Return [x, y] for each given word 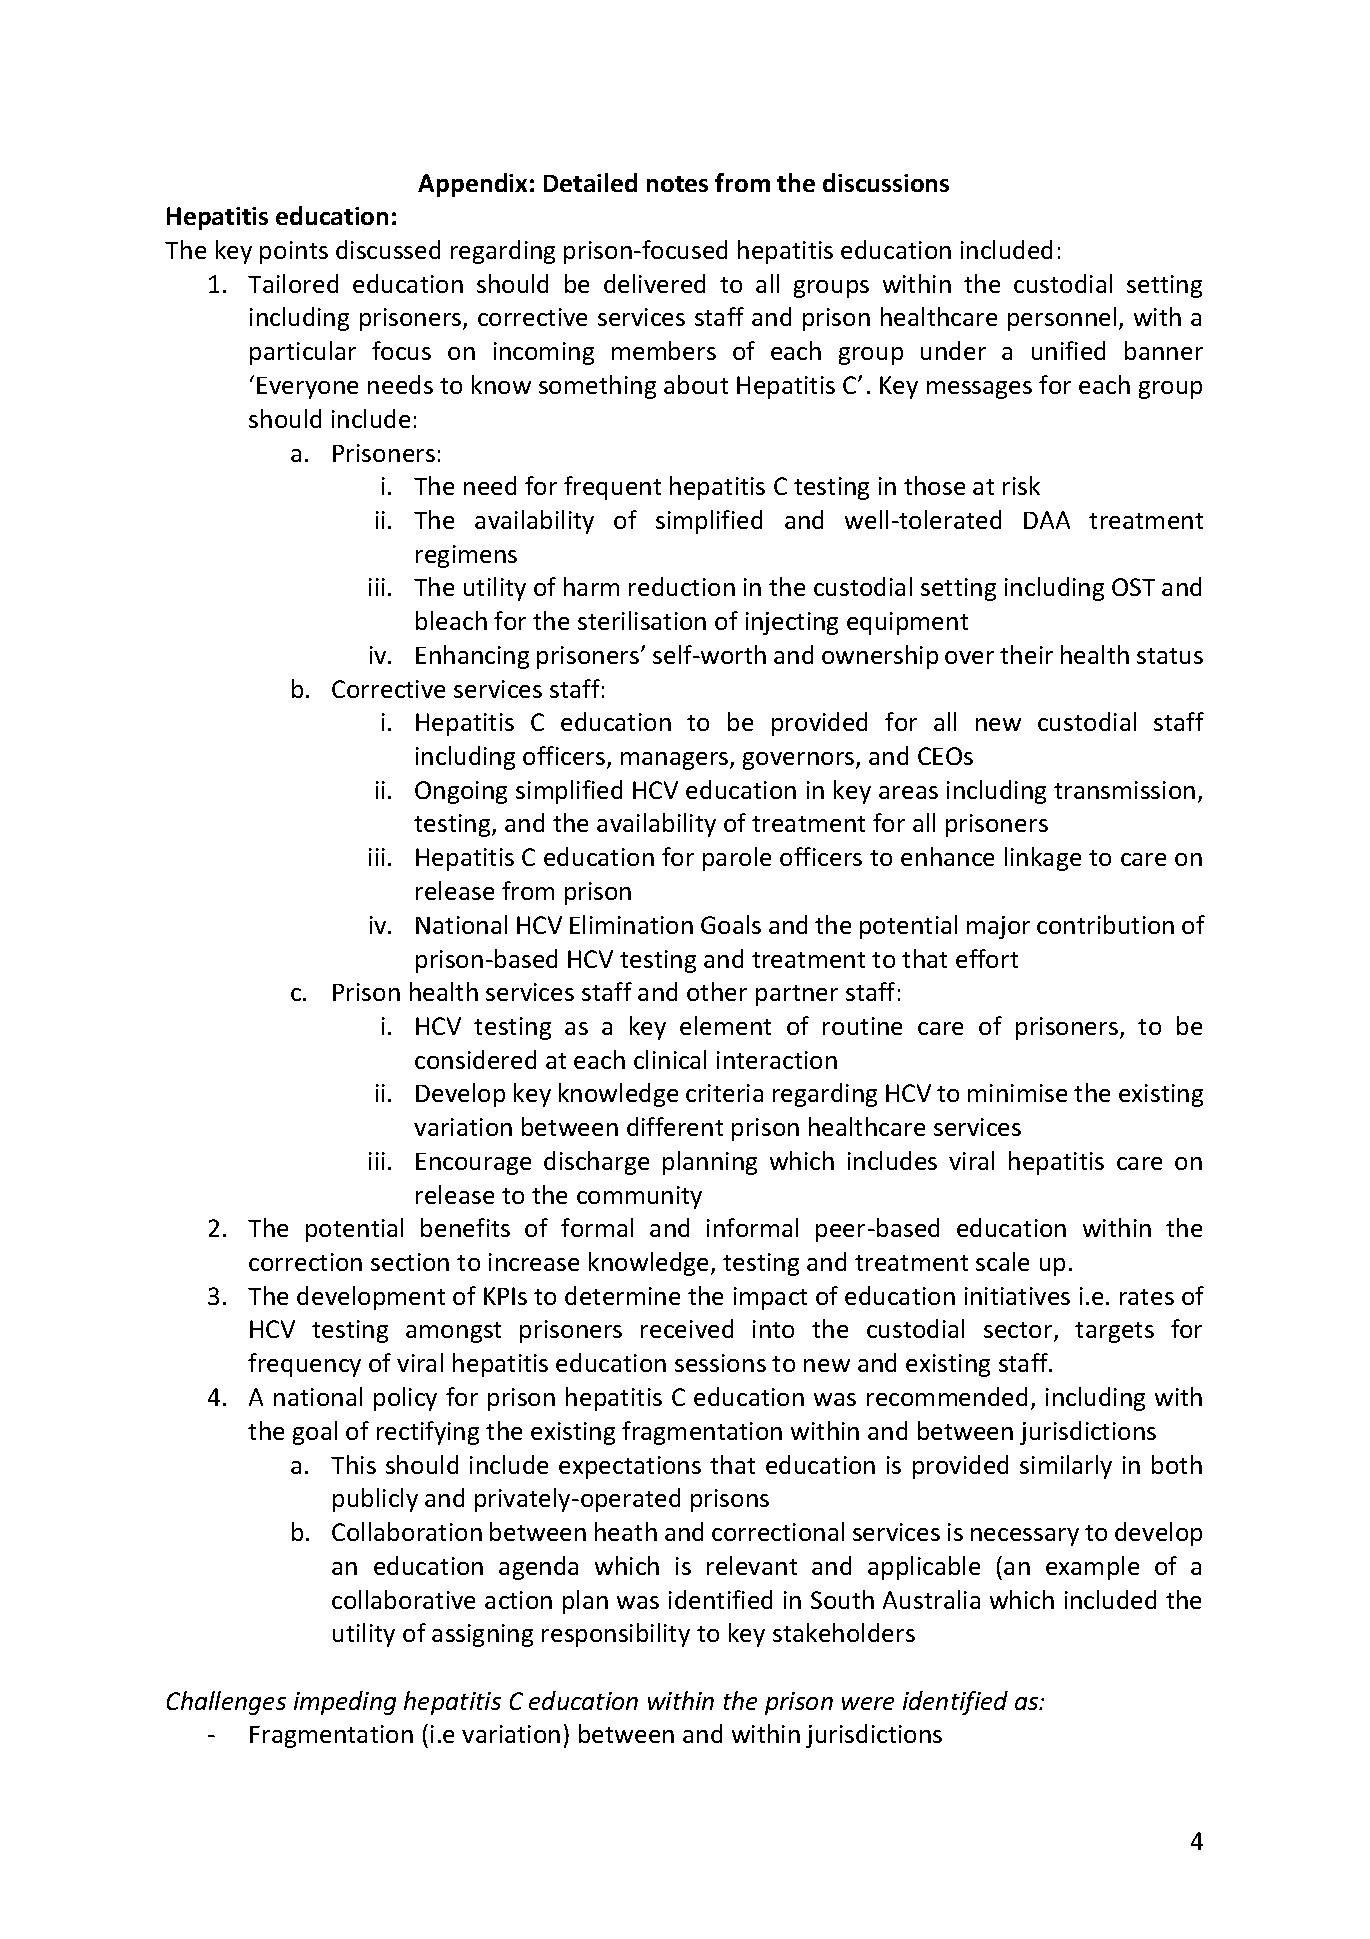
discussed [388, 249]
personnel [1062, 319]
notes [677, 184]
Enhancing [472, 657]
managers [676, 761]
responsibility [616, 1635]
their [1026, 654]
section [410, 1262]
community [639, 1197]
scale [1002, 1261]
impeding [345, 1703]
